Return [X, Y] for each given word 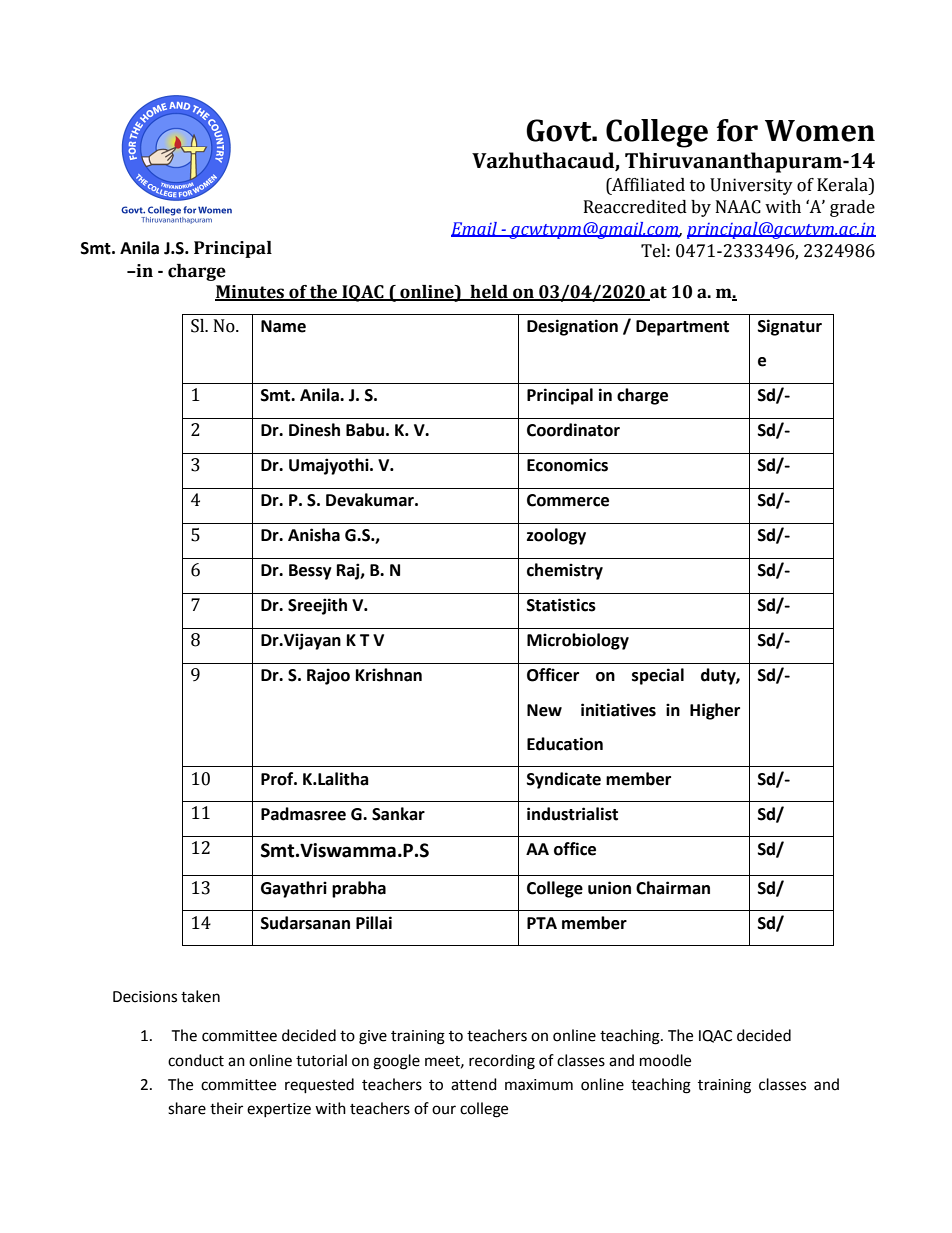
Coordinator [573, 430]
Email [475, 229]
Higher [715, 711]
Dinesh [314, 430]
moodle [665, 1060]
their [226, 1108]
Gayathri [294, 889]
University [751, 186]
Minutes [251, 293]
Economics [567, 465]
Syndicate [564, 780]
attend [474, 1084]
